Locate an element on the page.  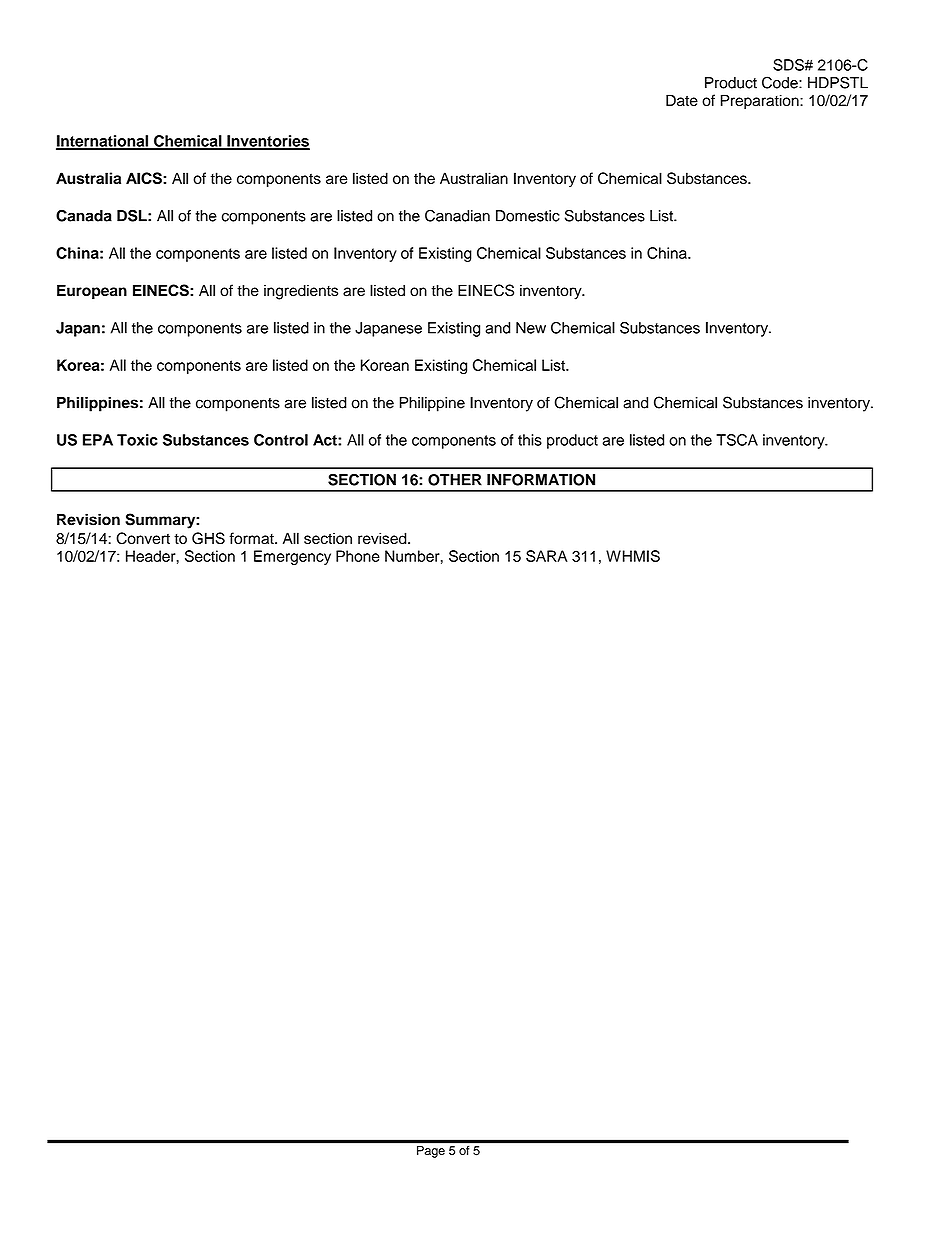
Inventories is located at coordinates (267, 142).
